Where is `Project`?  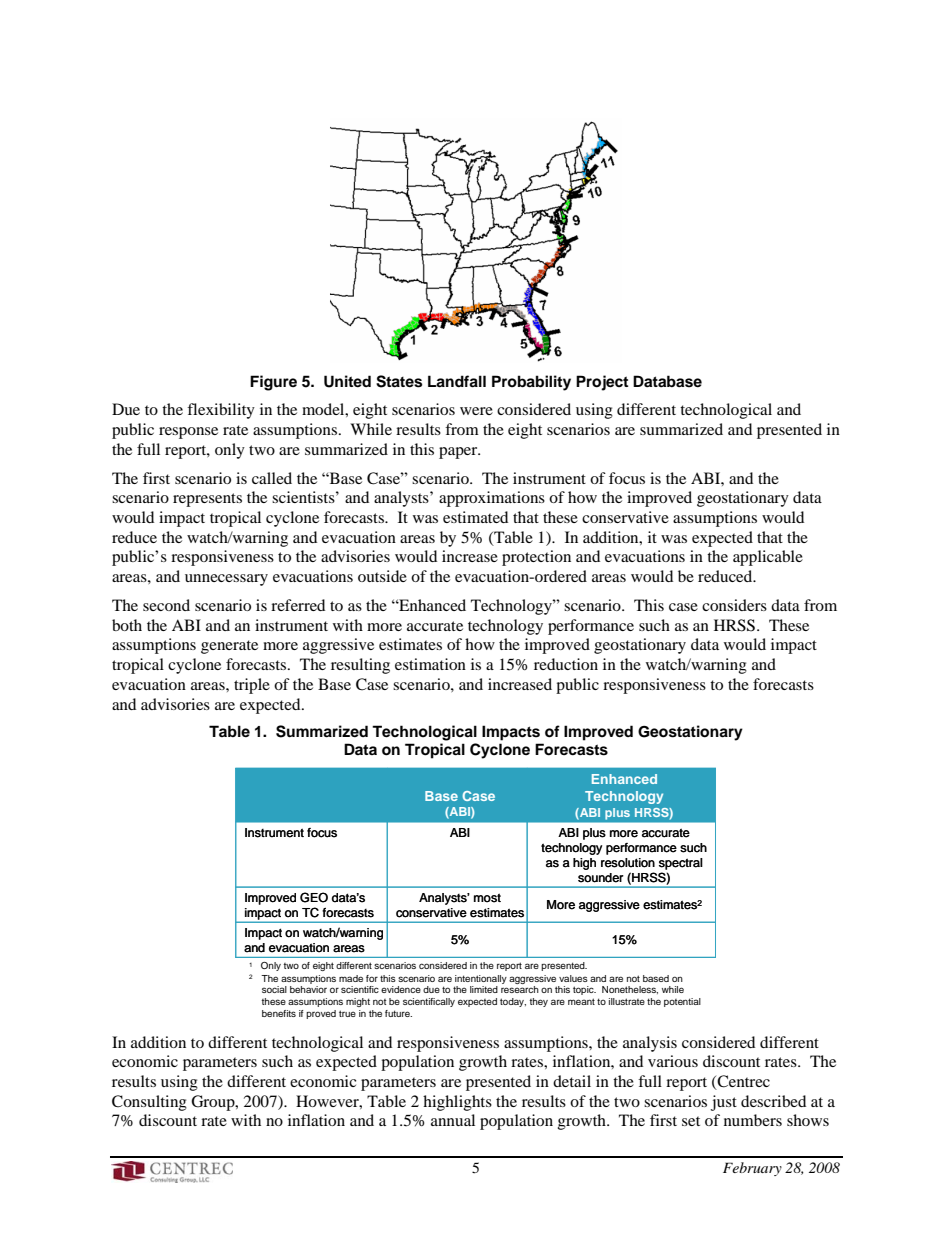
Project is located at coordinates (602, 383).
